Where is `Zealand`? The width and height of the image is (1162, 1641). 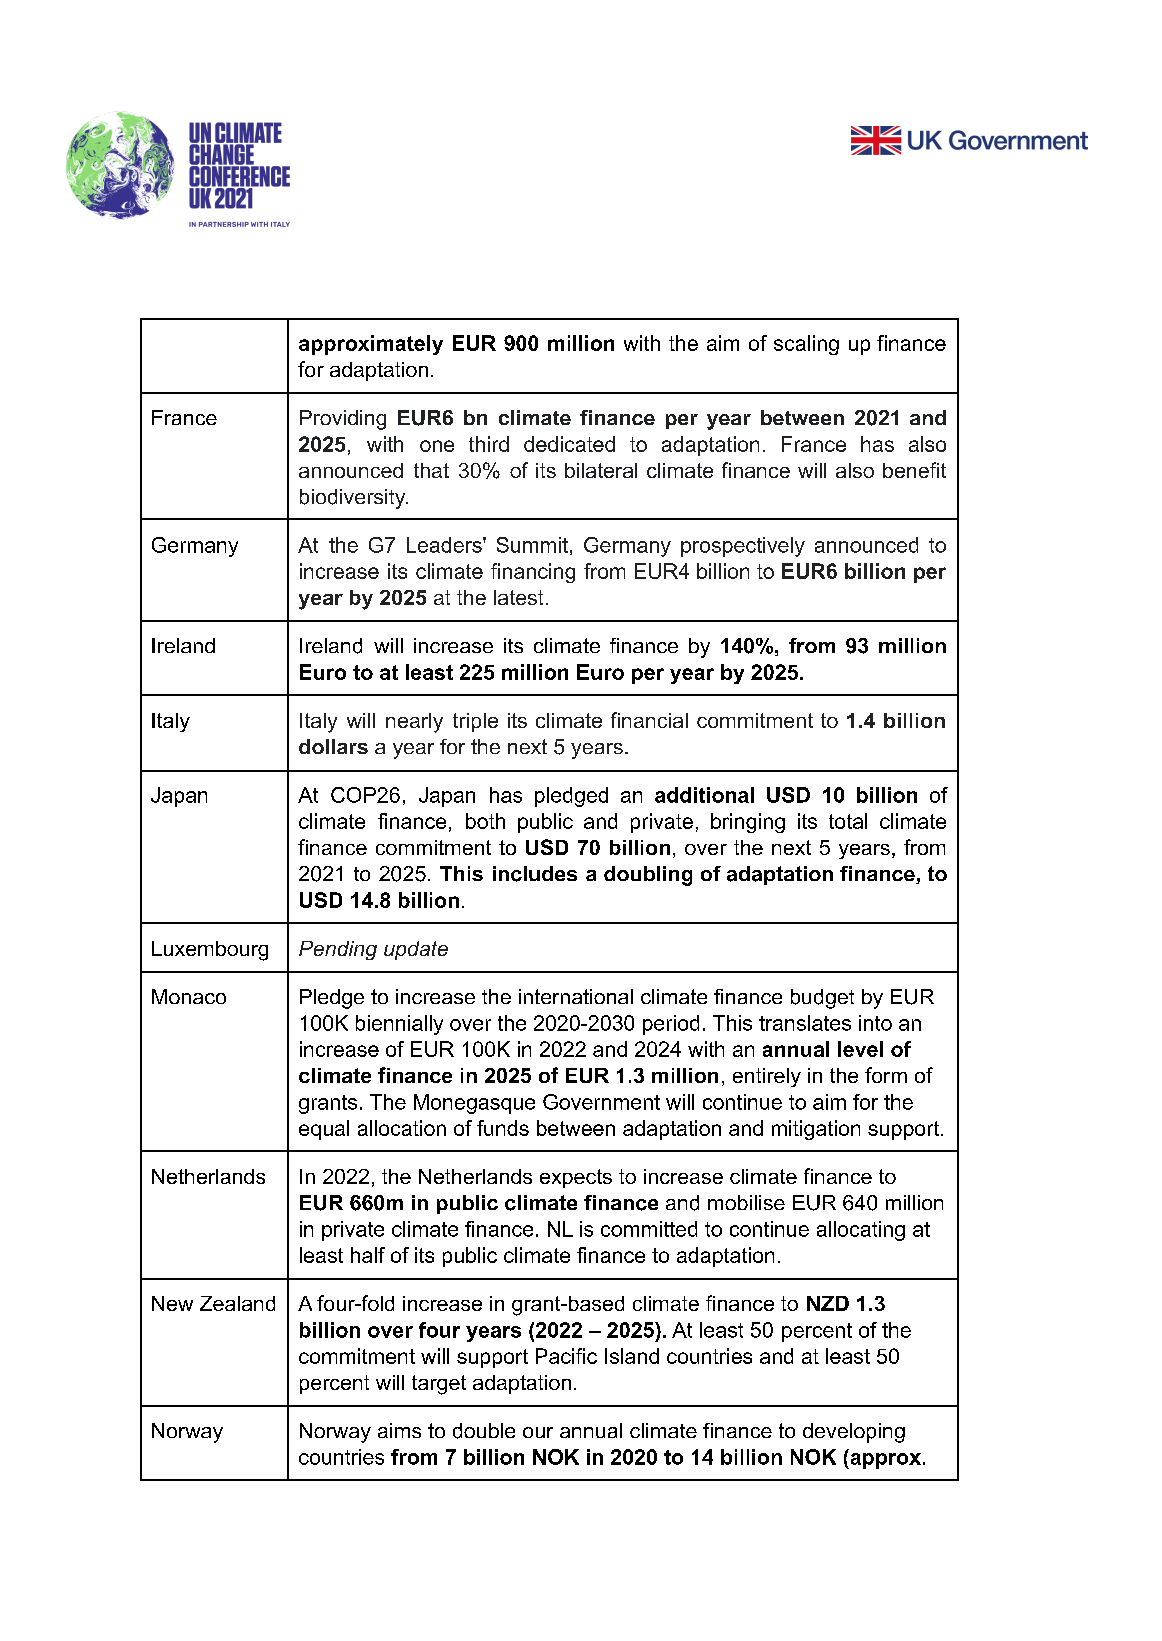 Zealand is located at coordinates (237, 1303).
